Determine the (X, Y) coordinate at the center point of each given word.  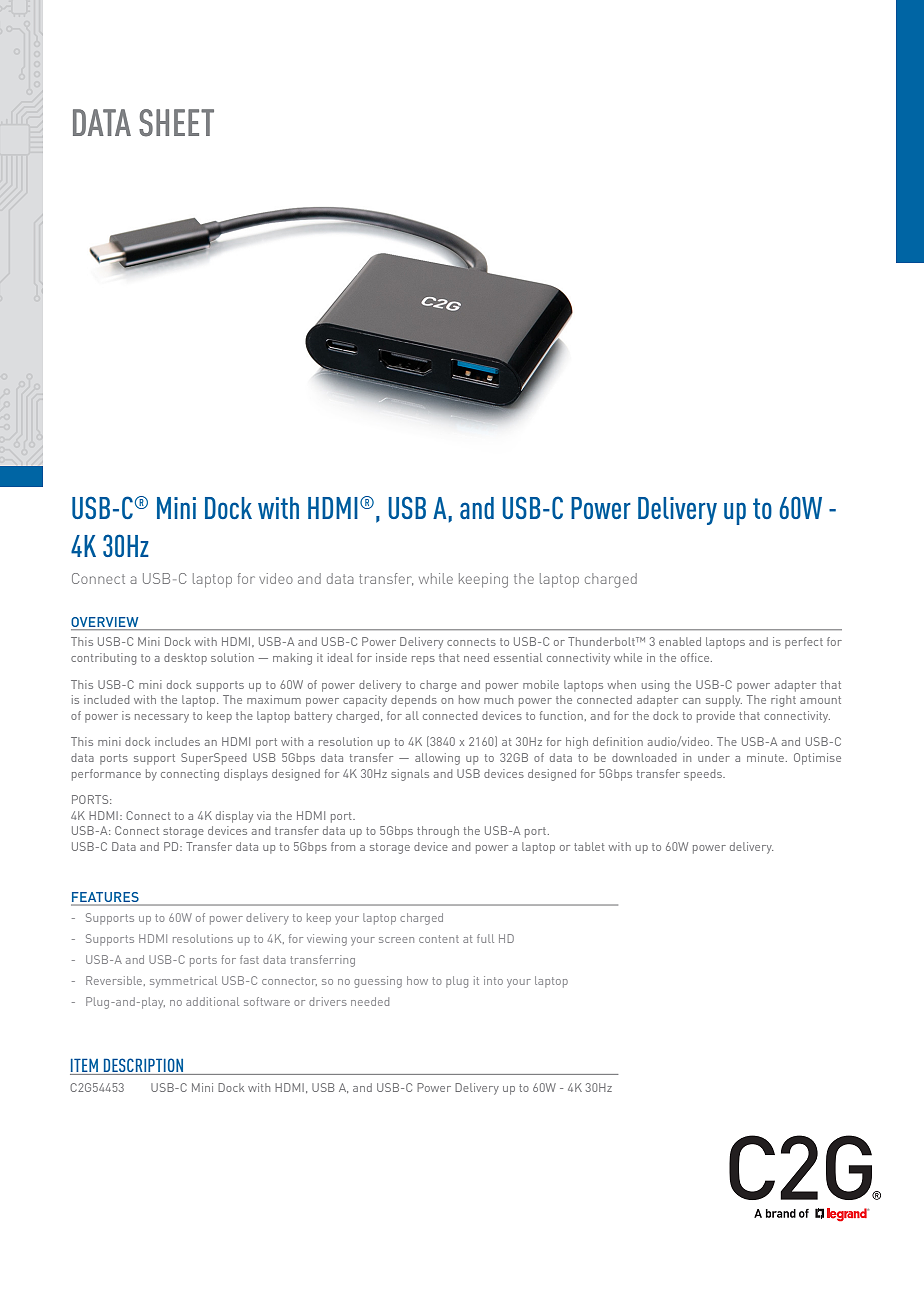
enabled (680, 641)
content (439, 939)
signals (410, 775)
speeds (704, 775)
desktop (185, 659)
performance (106, 775)
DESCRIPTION (143, 1065)
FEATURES (106, 898)
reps (423, 660)
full (485, 938)
